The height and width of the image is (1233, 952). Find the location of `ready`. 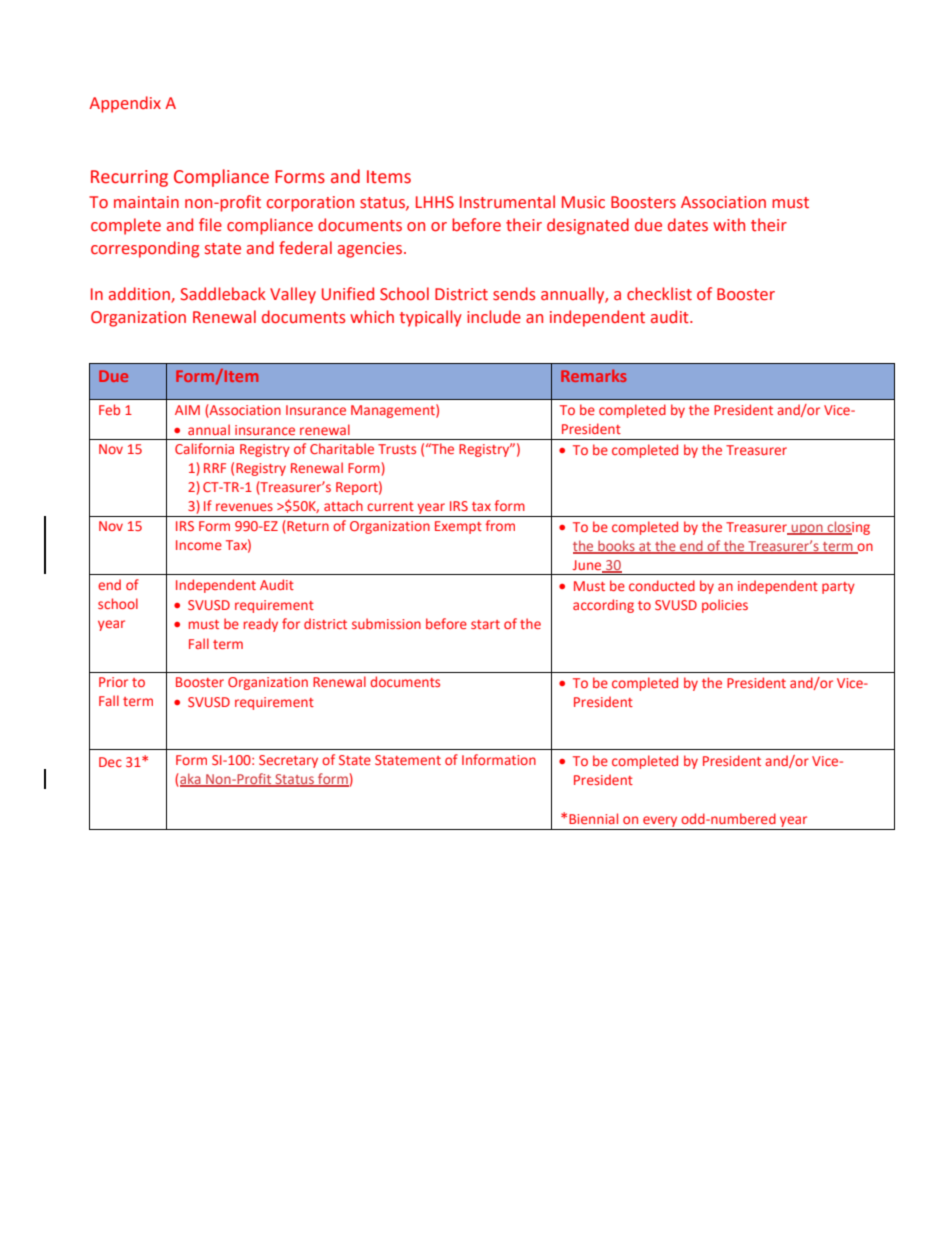

ready is located at coordinates (261, 625).
